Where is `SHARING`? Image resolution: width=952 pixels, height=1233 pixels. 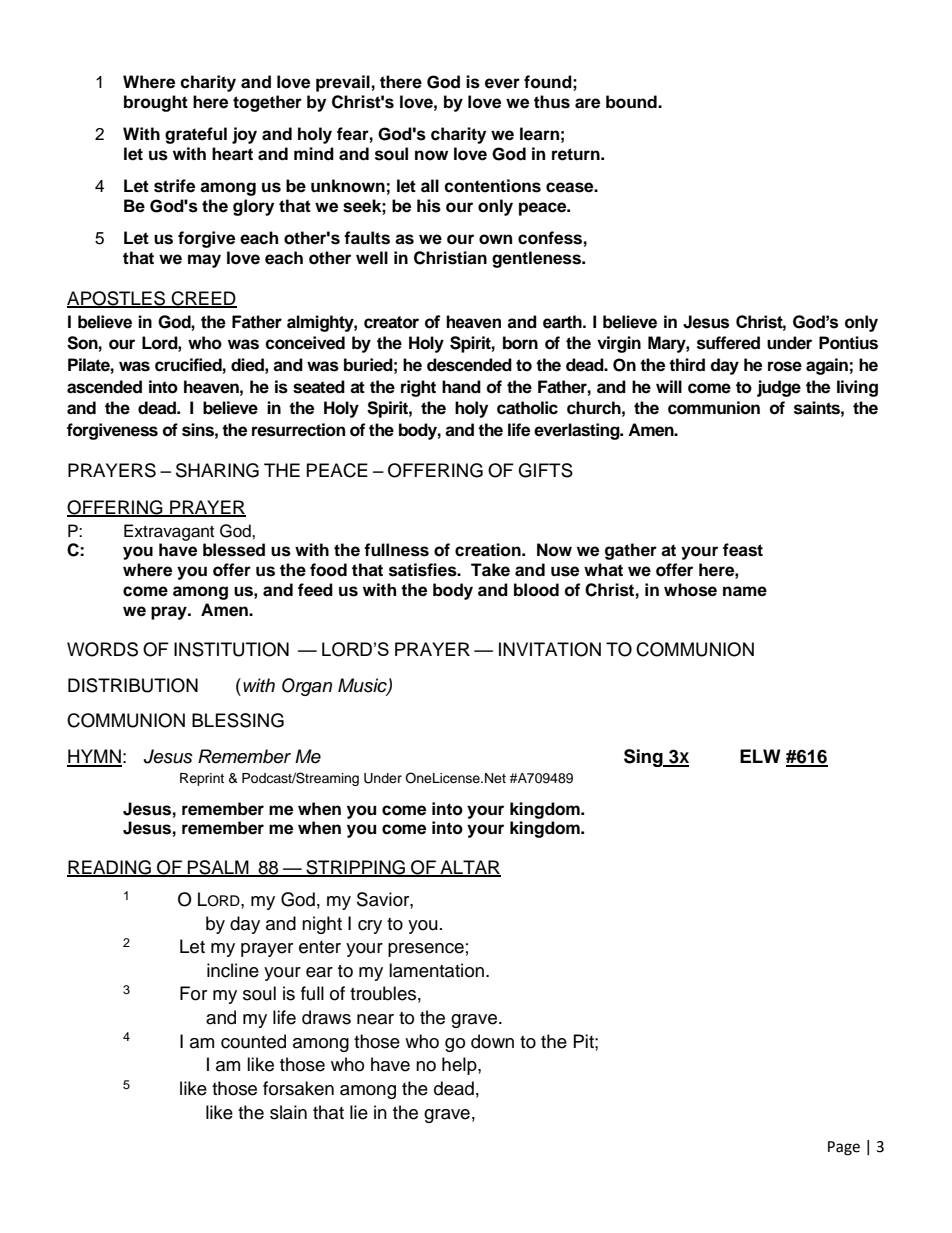 SHARING is located at coordinates (217, 470).
